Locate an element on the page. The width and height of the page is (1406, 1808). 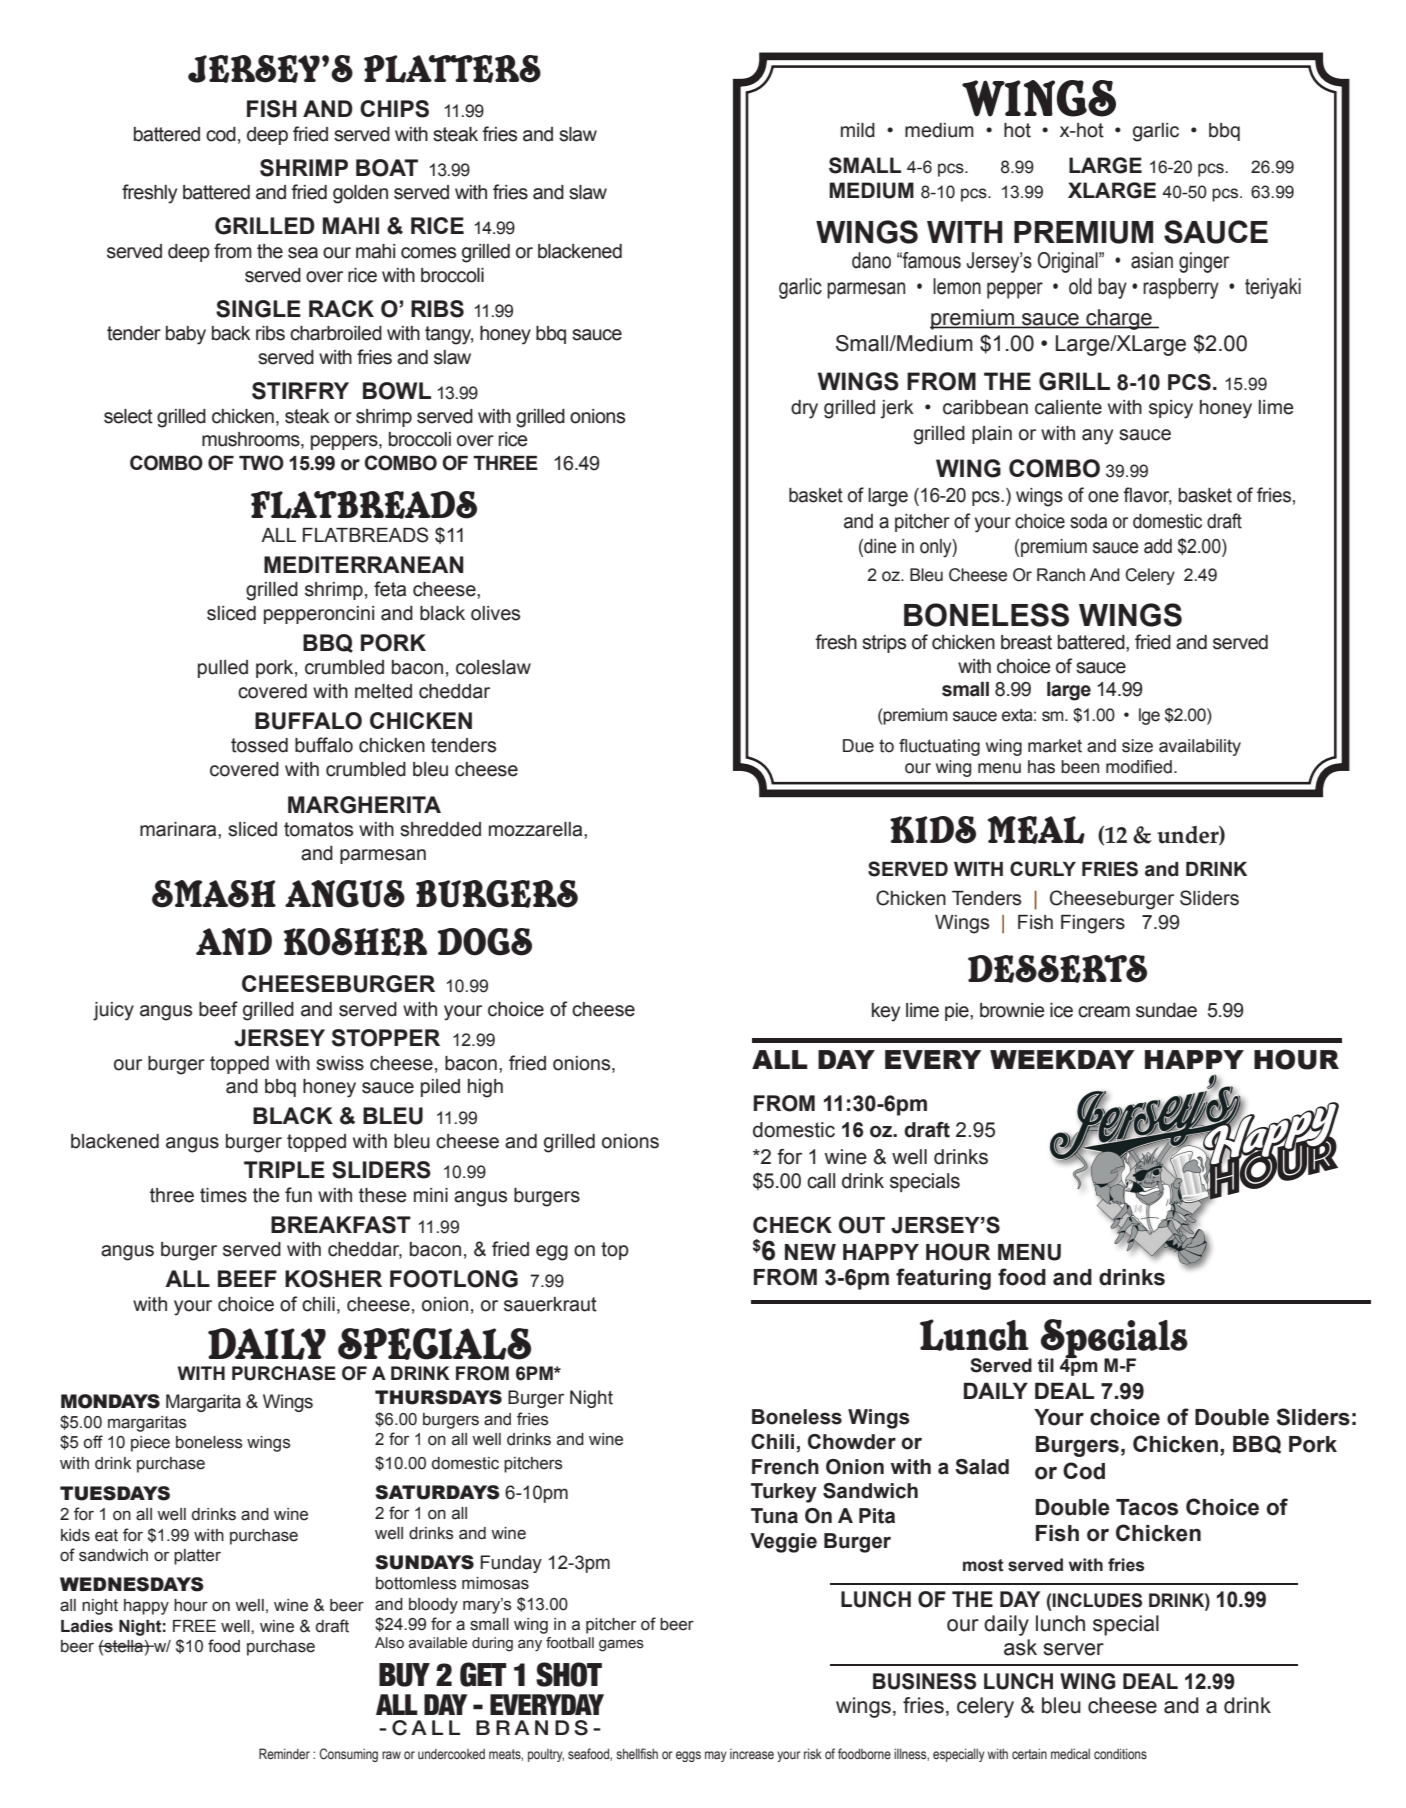
Reminder is located at coordinates (284, 1753).
